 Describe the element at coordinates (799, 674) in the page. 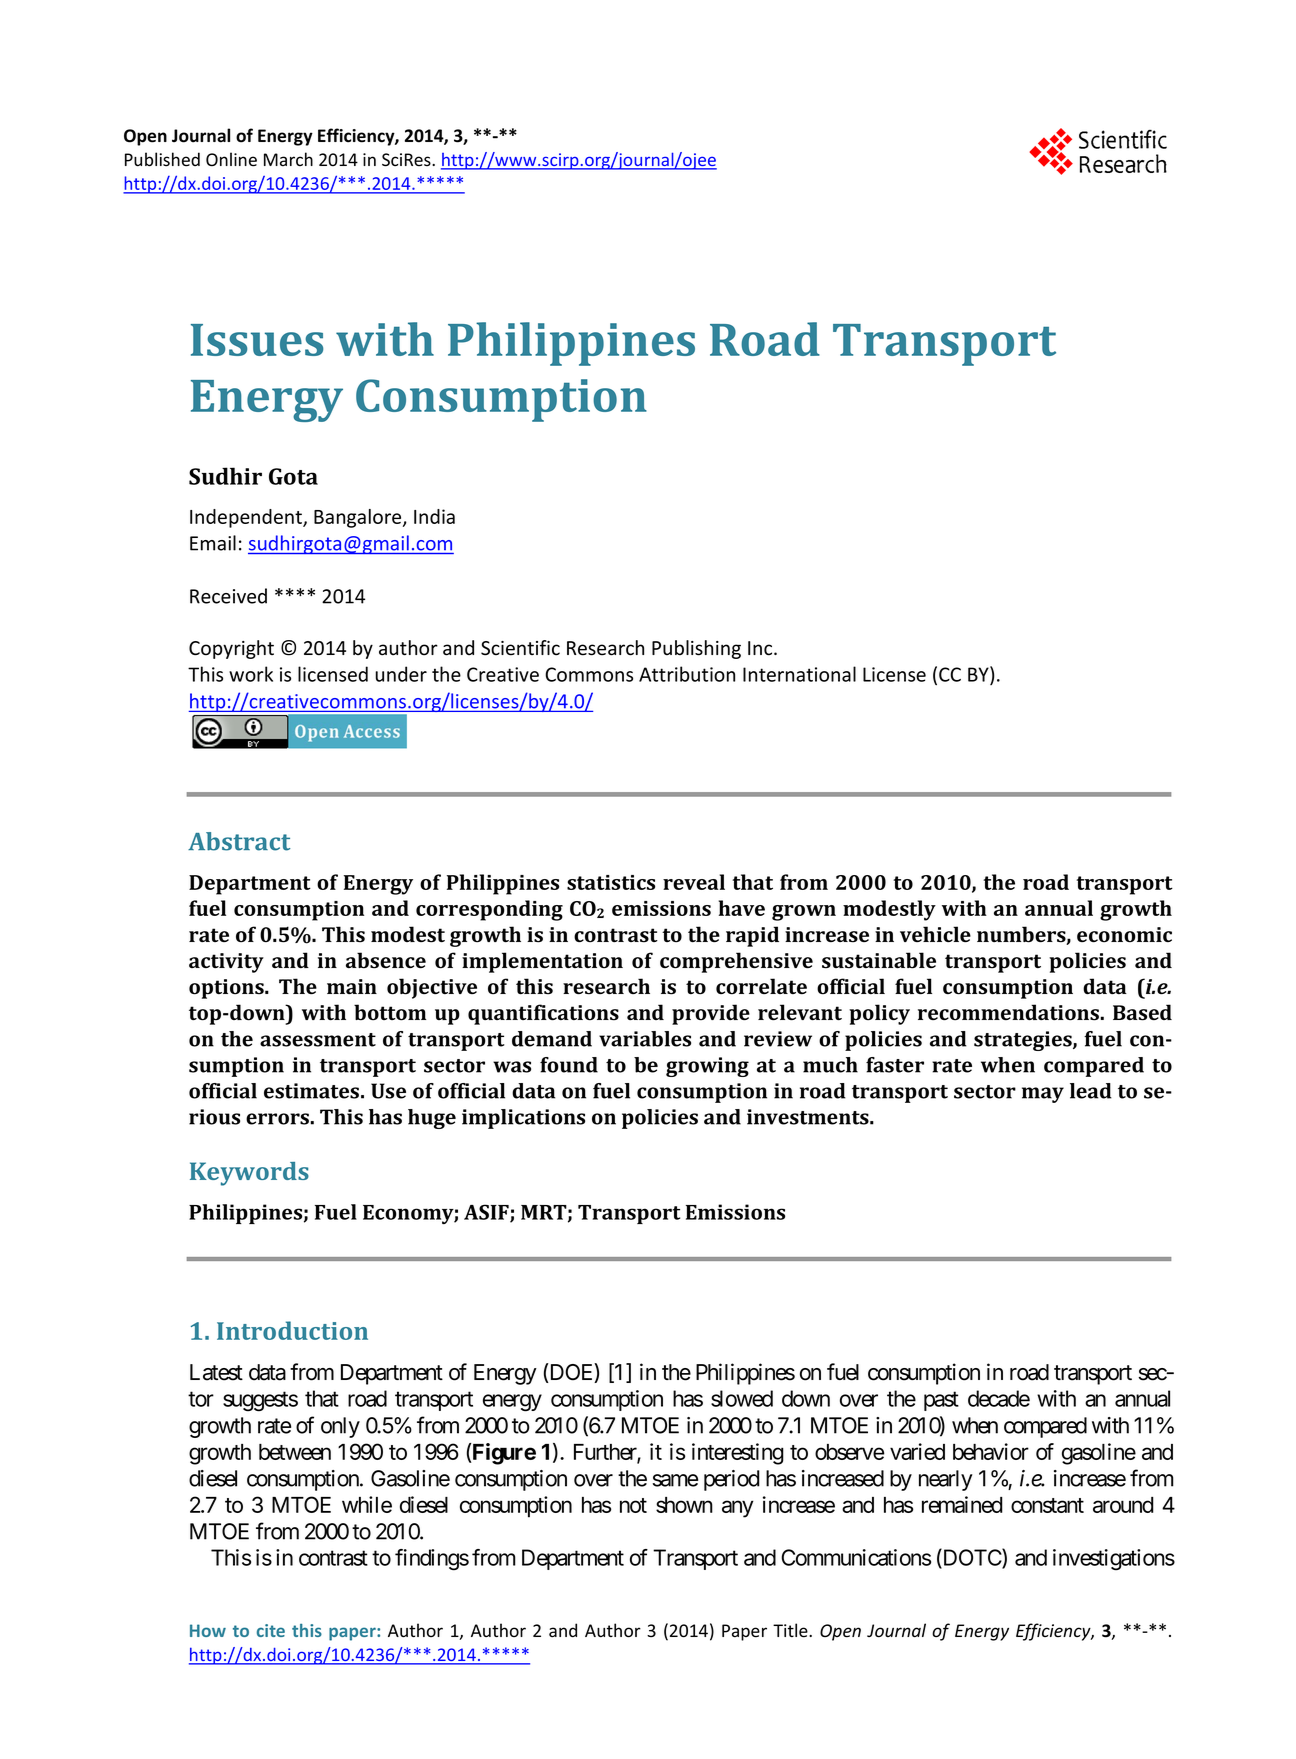

I see `International` at that location.
